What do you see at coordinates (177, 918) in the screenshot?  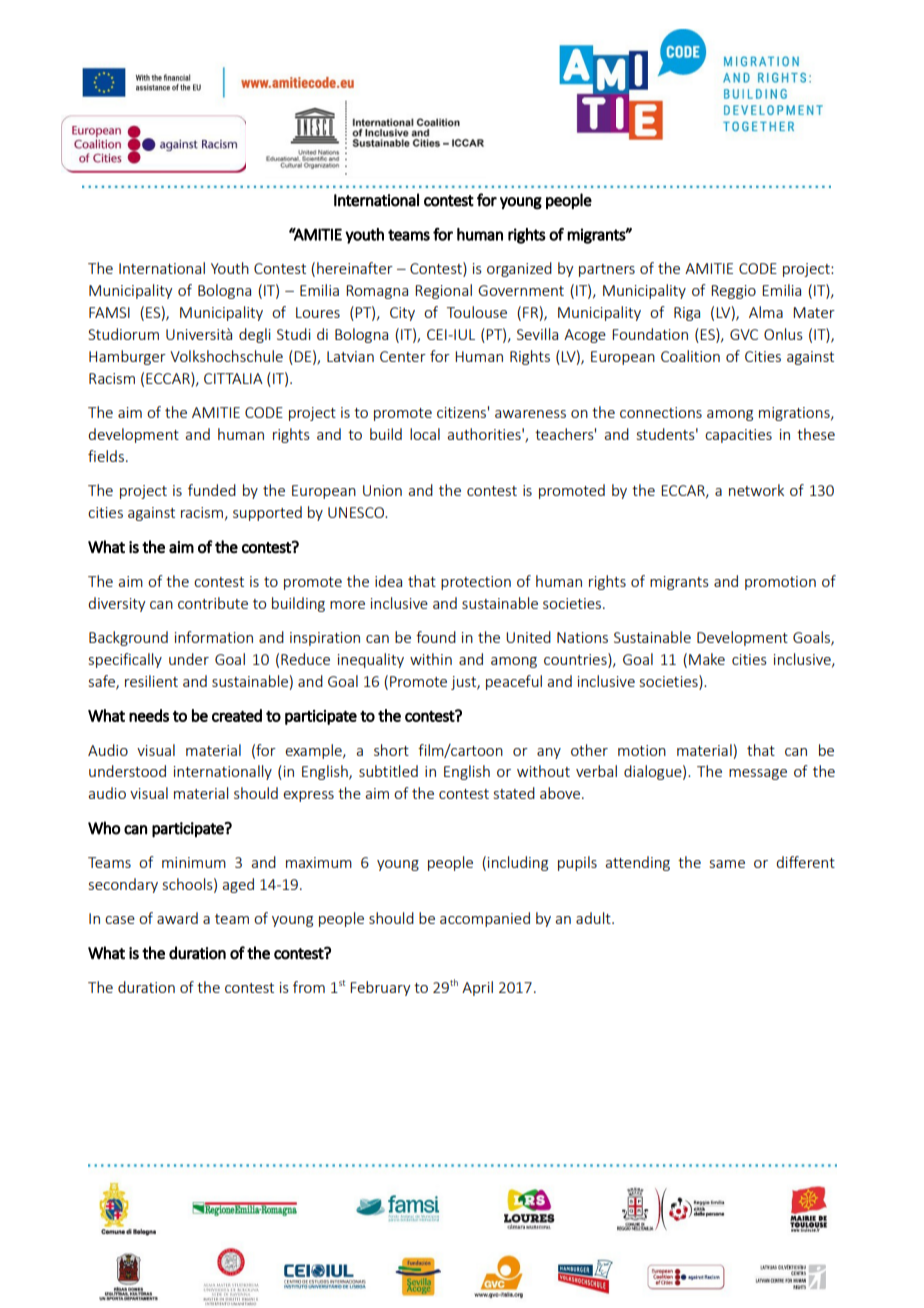 I see `award` at bounding box center [177, 918].
